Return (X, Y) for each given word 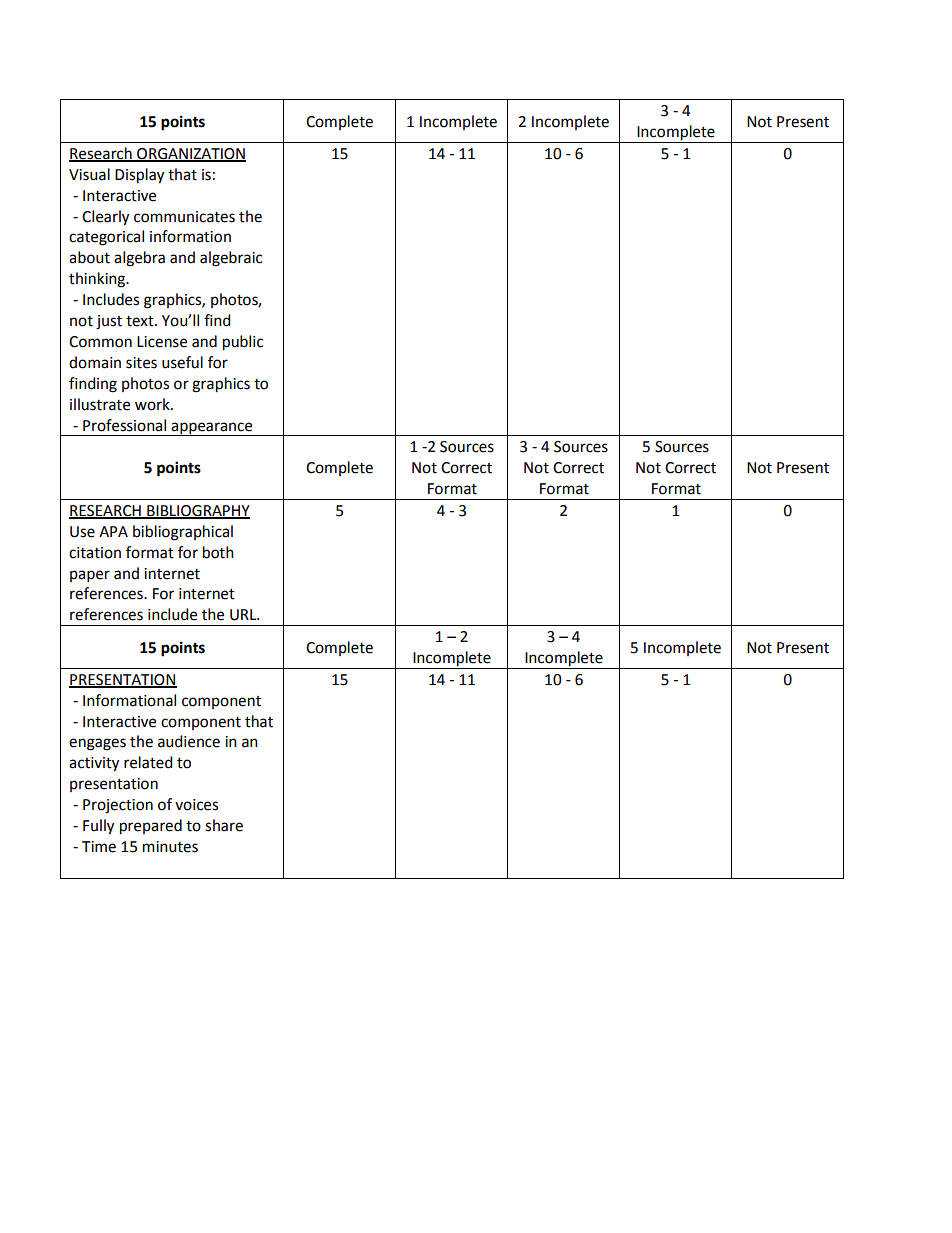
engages (97, 744)
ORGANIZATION (190, 155)
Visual (89, 174)
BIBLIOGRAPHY (197, 511)
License (162, 342)
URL (244, 615)
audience (189, 741)
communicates (184, 217)
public (243, 343)
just (109, 322)
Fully (98, 827)
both (218, 552)
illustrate (100, 404)
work (153, 404)
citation (95, 553)
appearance (212, 429)
